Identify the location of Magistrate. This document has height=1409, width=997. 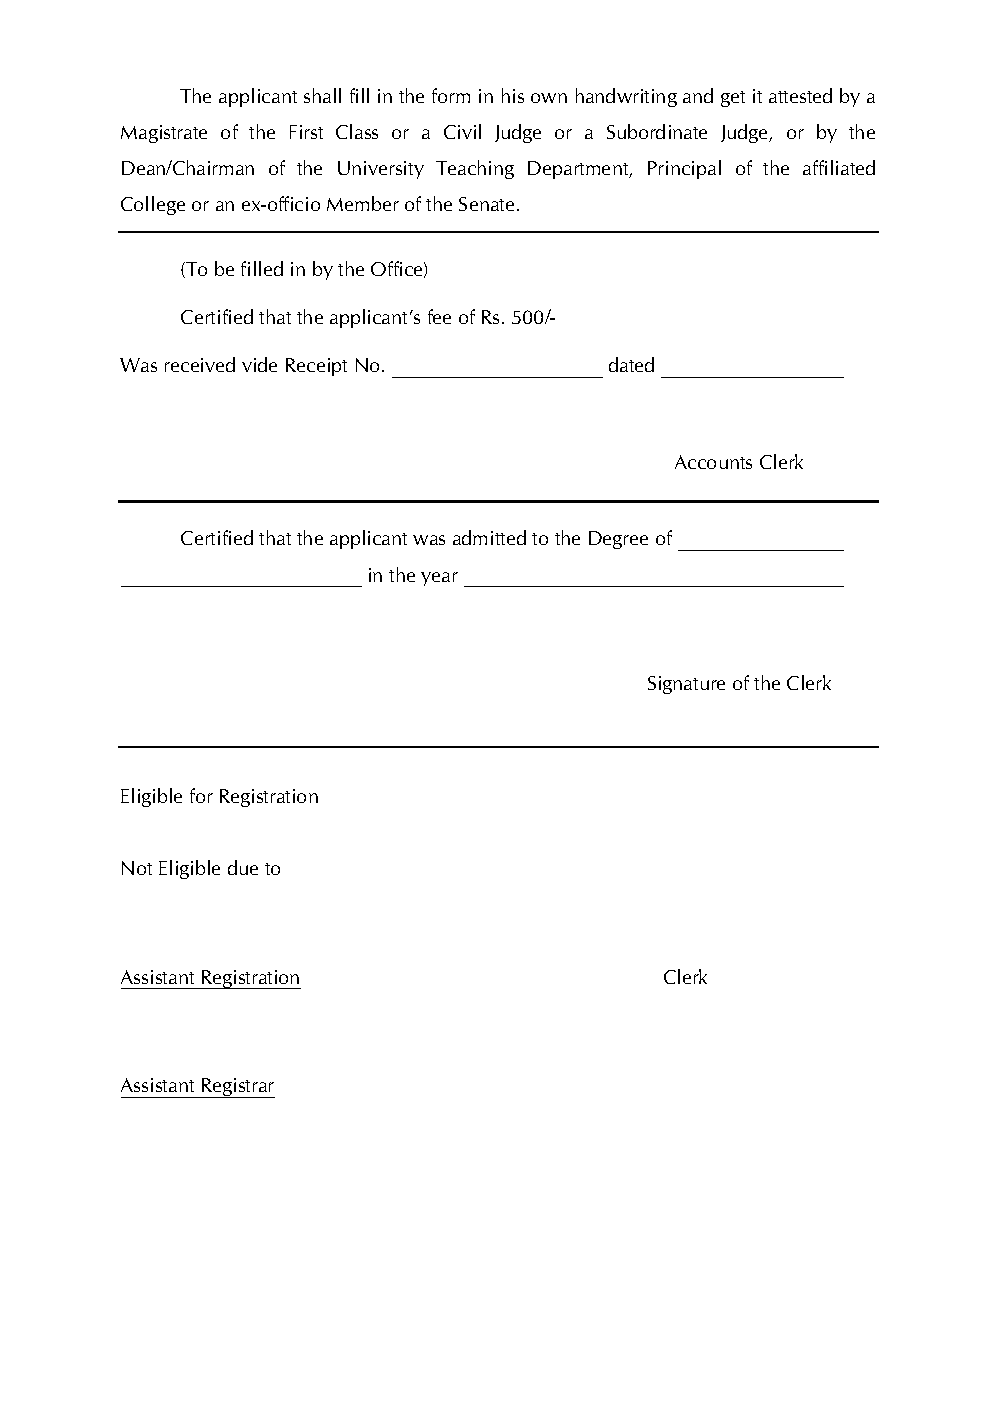
(164, 134).
